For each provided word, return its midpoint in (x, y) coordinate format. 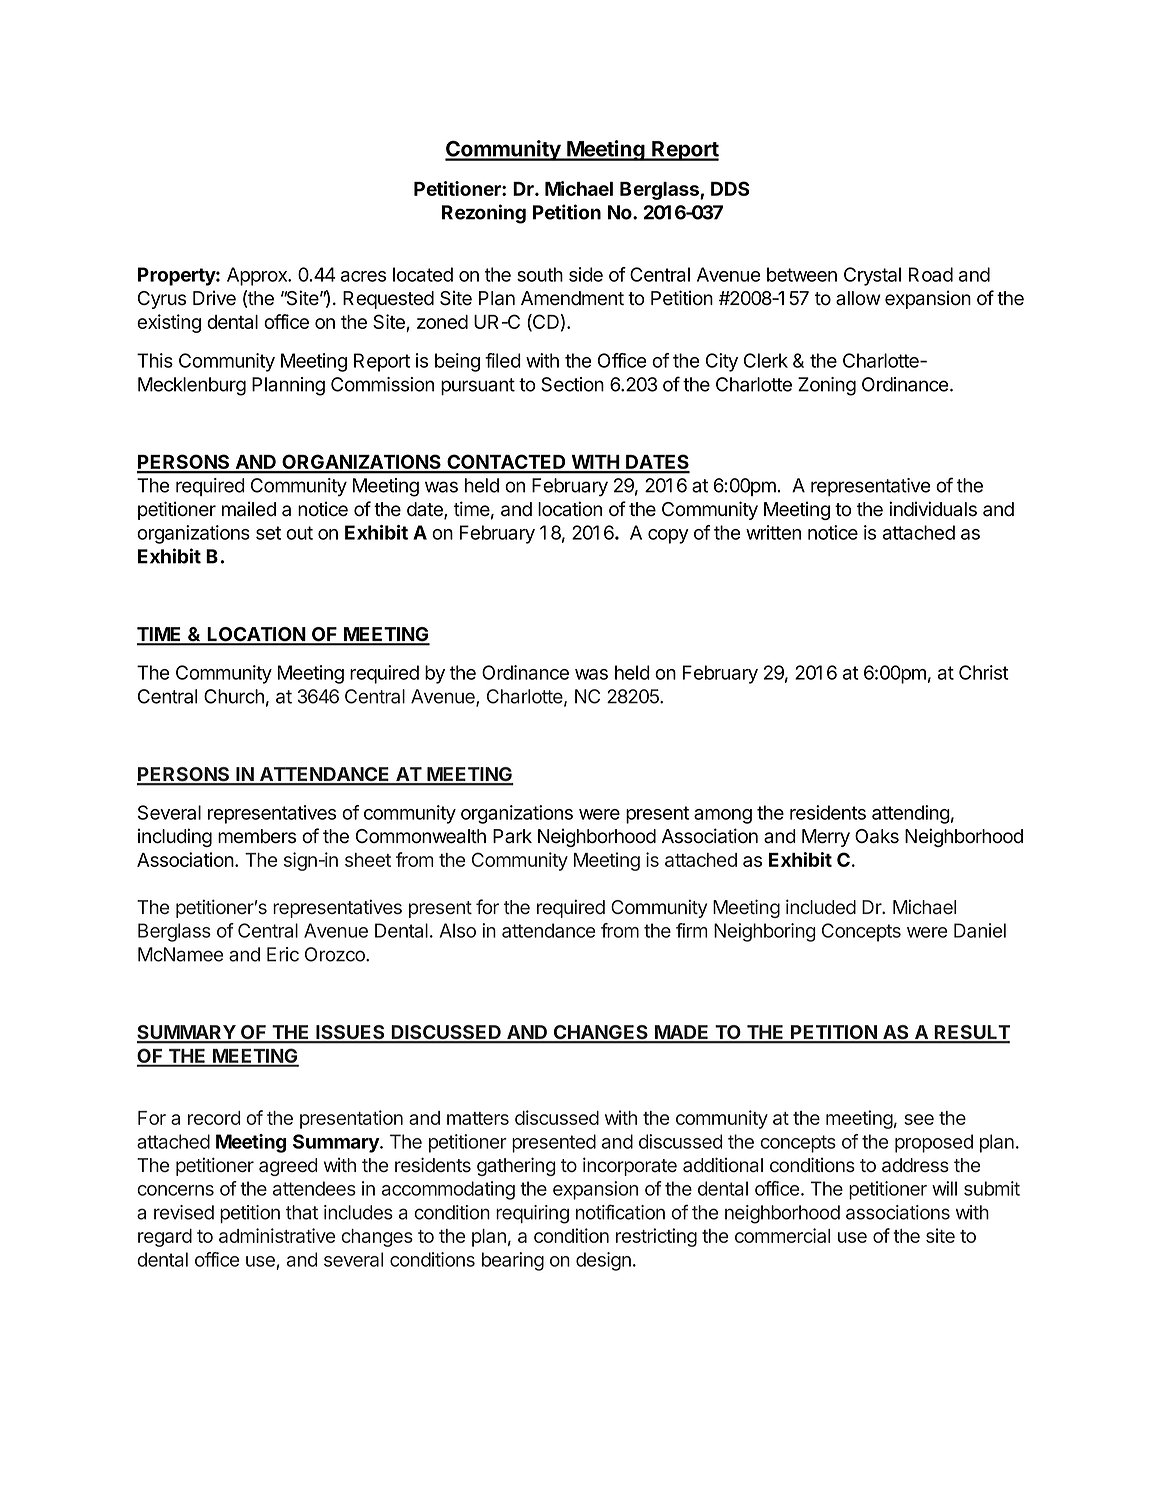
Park (512, 836)
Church (234, 696)
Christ (983, 672)
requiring (532, 1214)
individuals (933, 509)
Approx (258, 276)
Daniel (980, 930)
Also (458, 930)
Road (931, 274)
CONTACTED (506, 463)
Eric (283, 954)
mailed (249, 509)
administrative (277, 1235)
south (540, 274)
